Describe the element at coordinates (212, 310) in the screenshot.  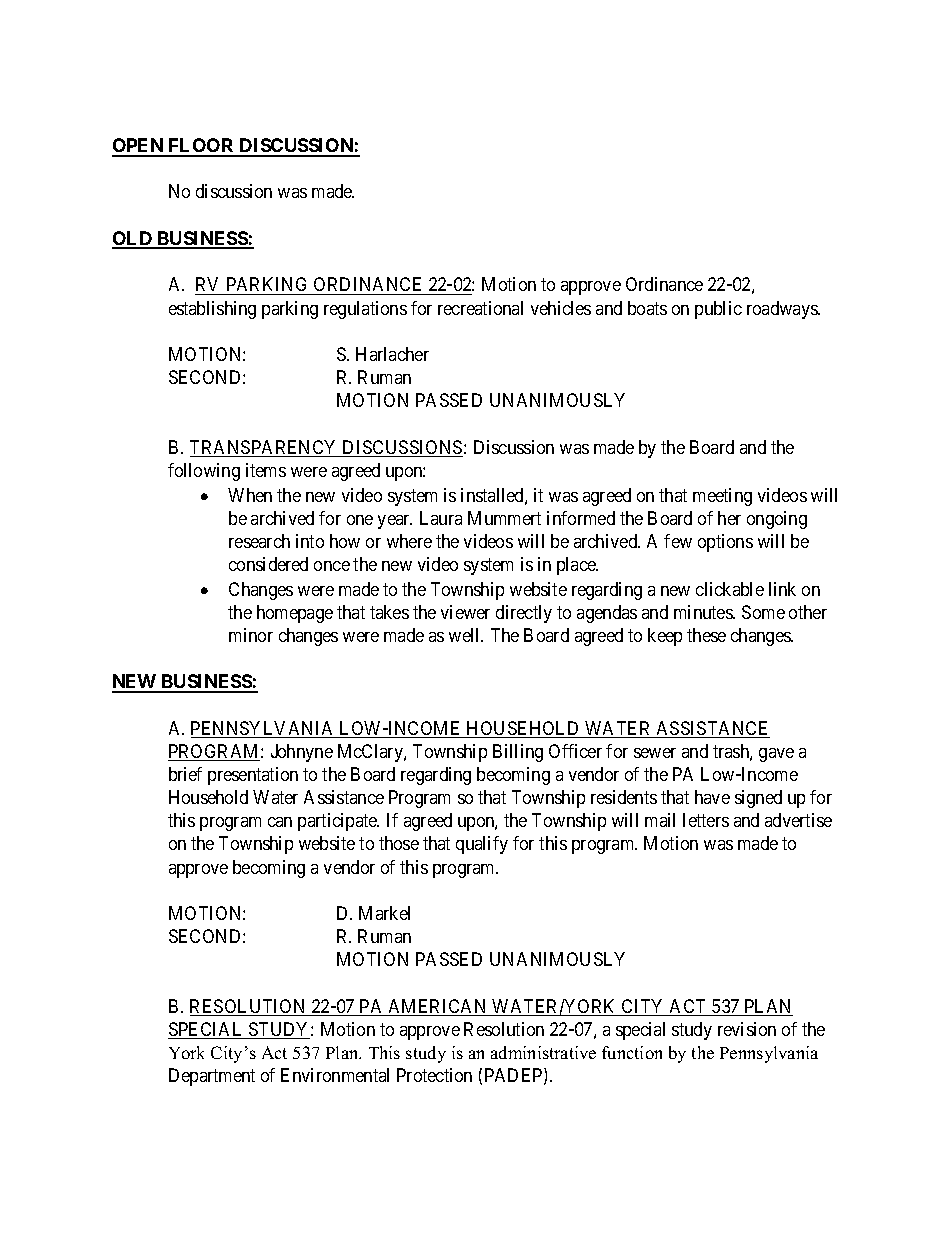
I see `establishing` at that location.
